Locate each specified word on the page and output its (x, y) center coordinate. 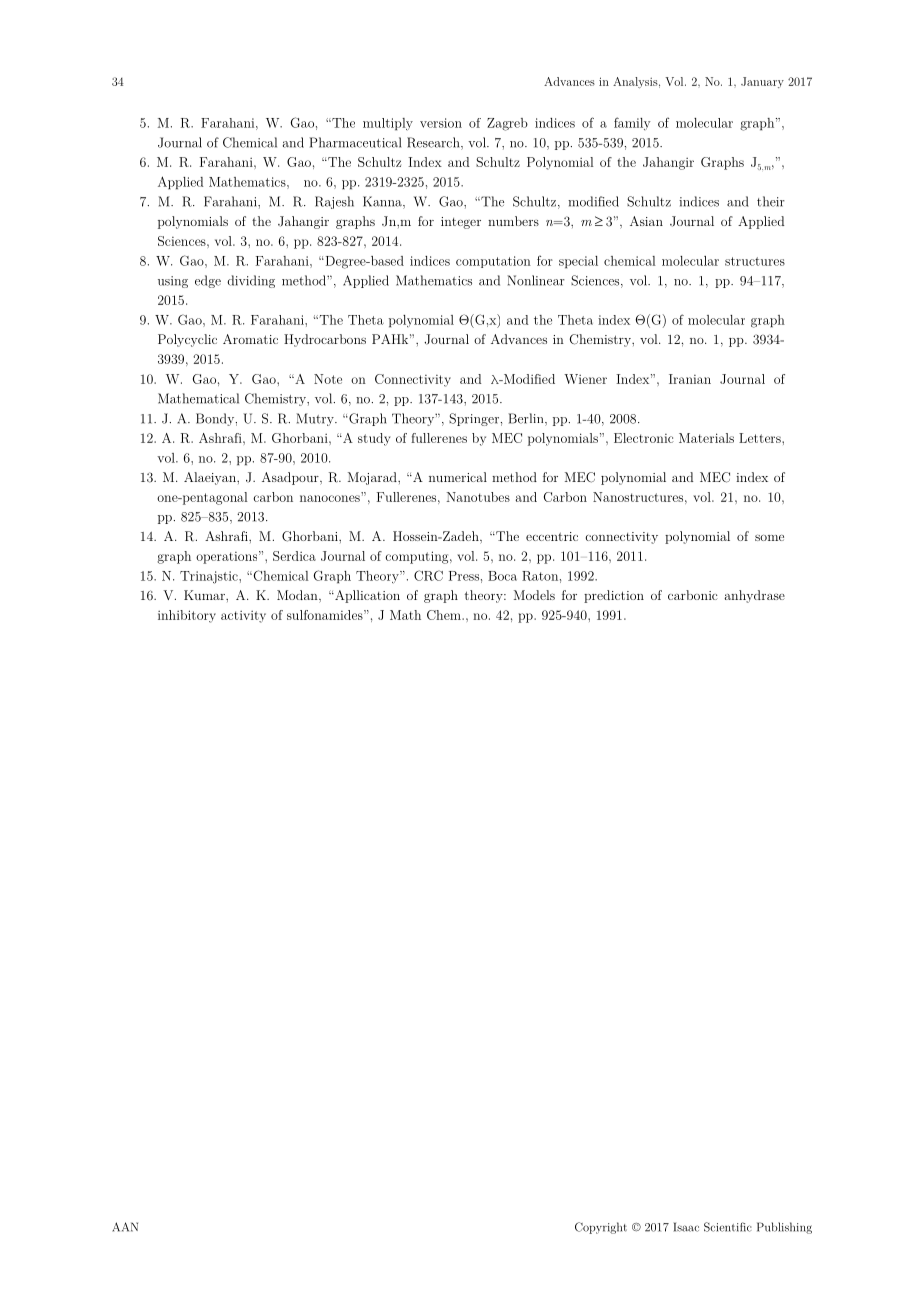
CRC (428, 575)
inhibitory (187, 616)
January (762, 82)
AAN (125, 1227)
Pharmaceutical (355, 142)
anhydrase (754, 596)
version (441, 123)
